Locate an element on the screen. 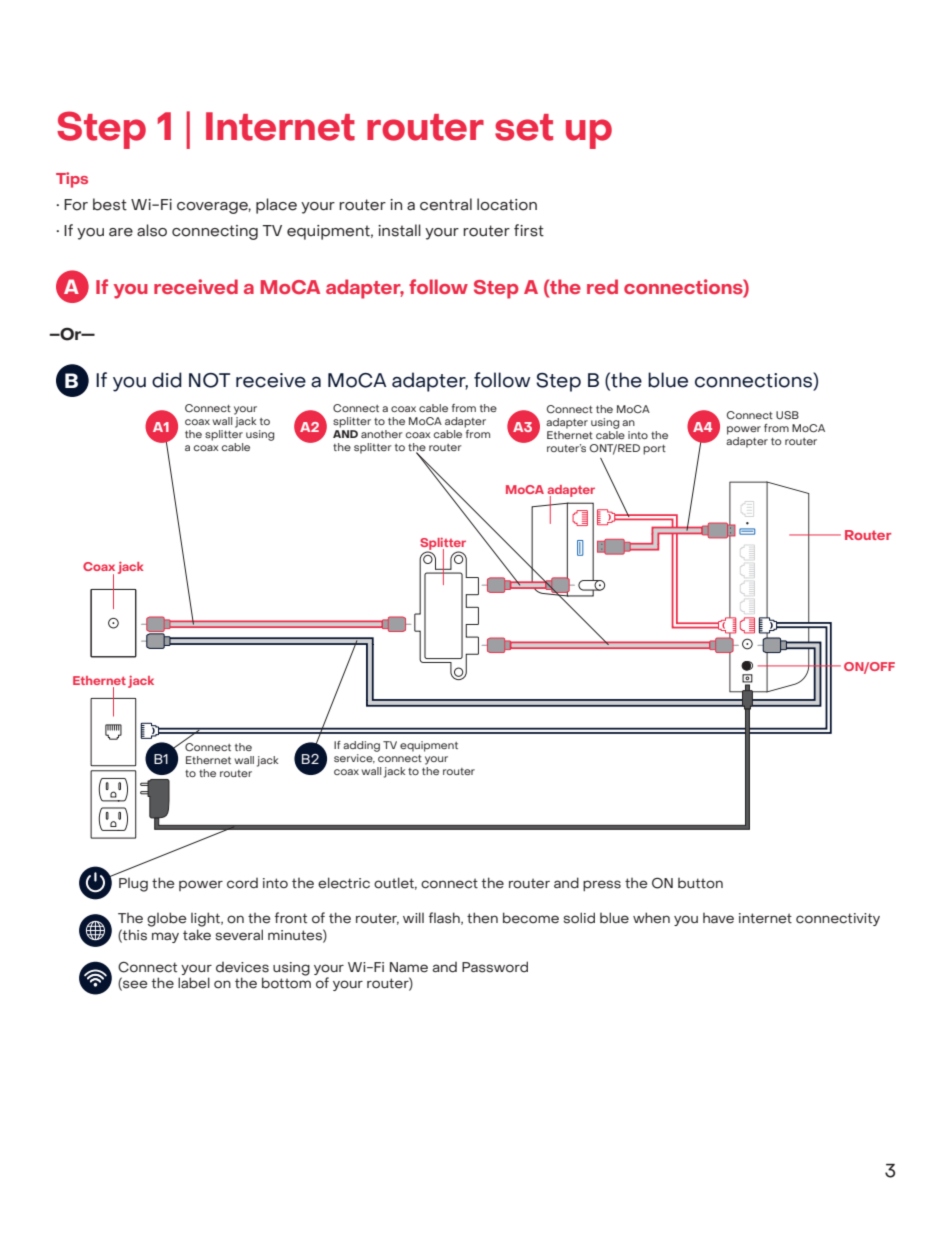 This screenshot has height=1233, width=952. have is located at coordinates (718, 918).
